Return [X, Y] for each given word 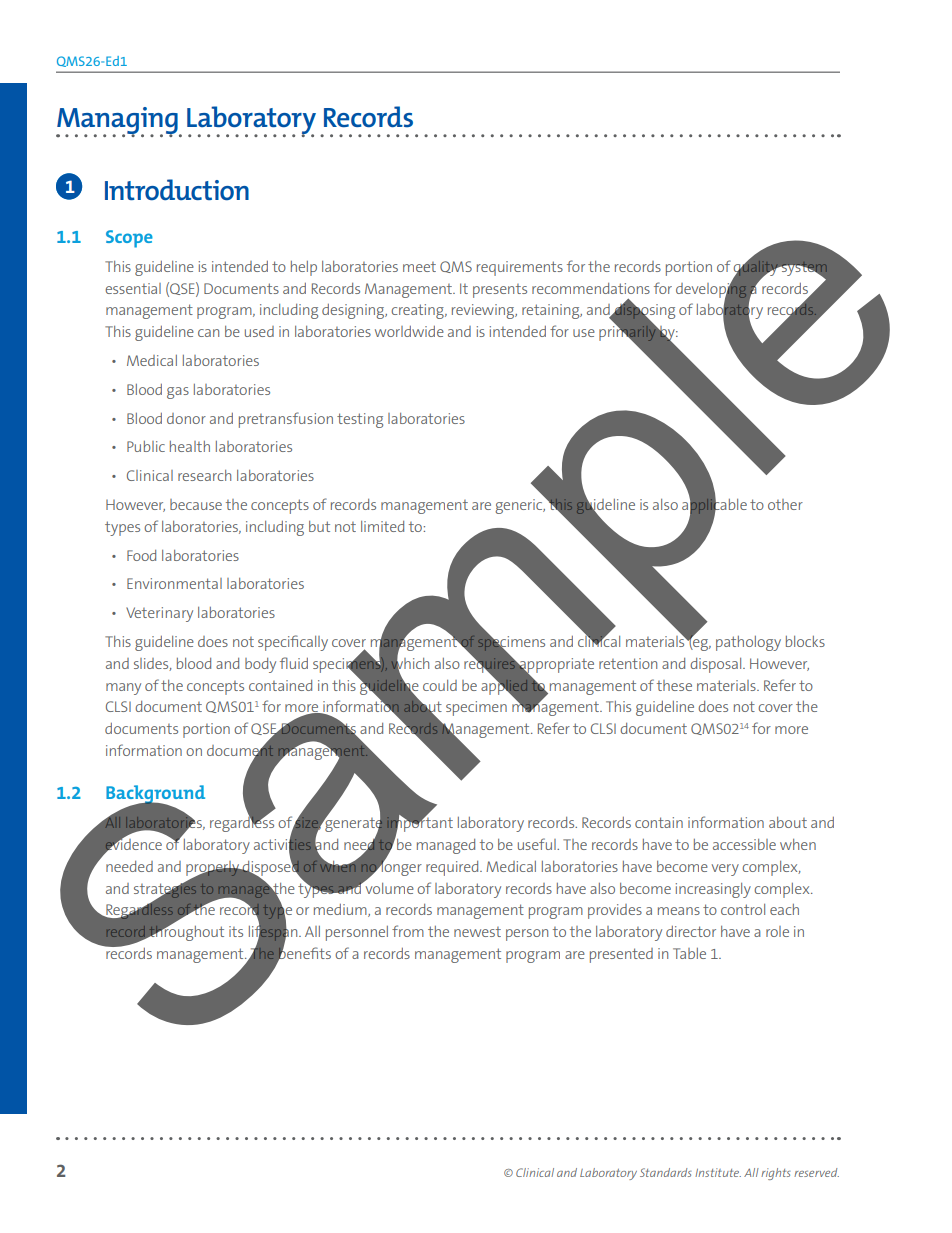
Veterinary [159, 614]
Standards [665, 1172]
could [440, 685]
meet [419, 267]
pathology [748, 643]
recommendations [591, 288]
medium [341, 910]
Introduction [177, 189]
